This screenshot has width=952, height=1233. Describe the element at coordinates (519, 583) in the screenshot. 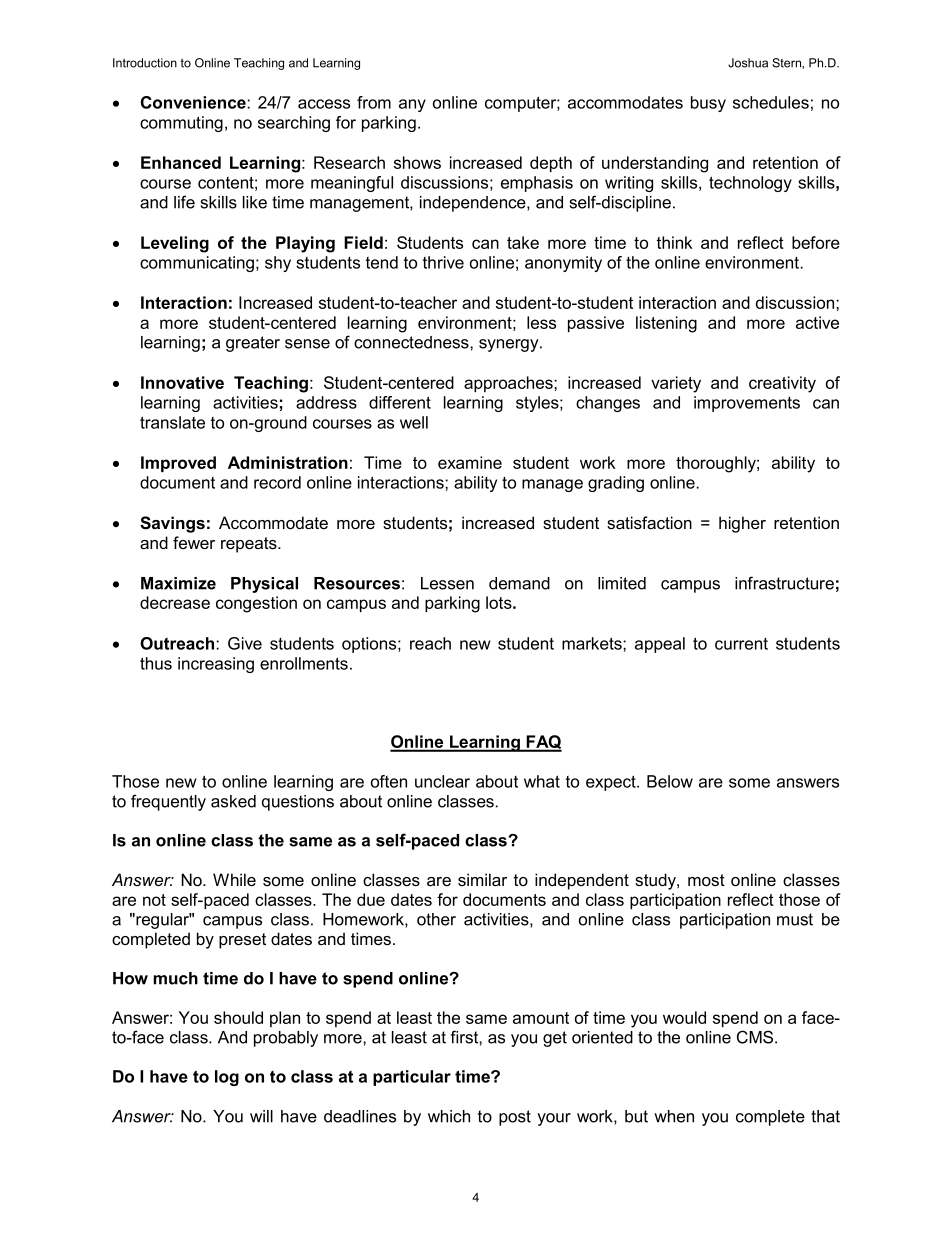

I see `demand` at that location.
